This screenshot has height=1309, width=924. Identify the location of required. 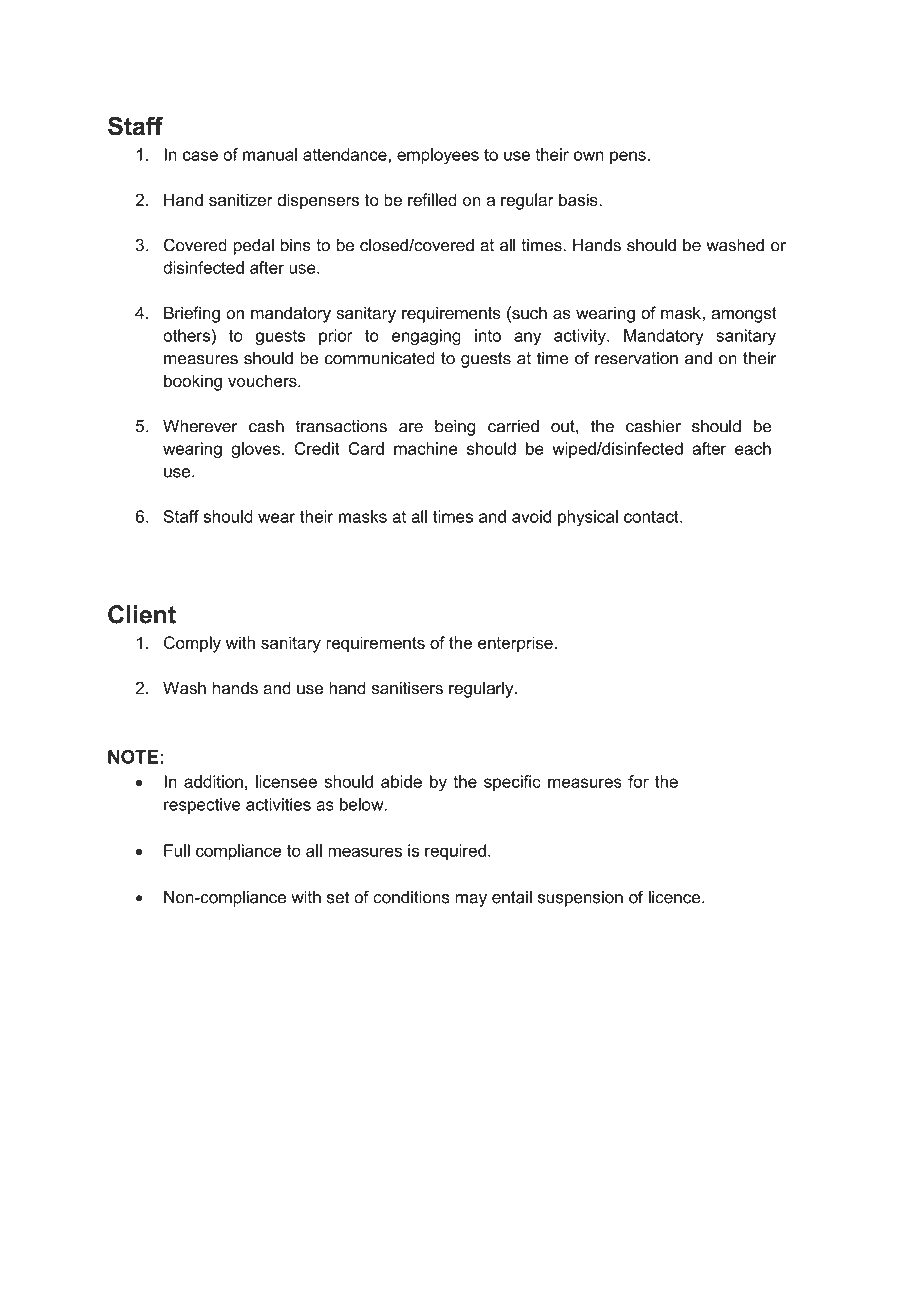
(455, 852).
